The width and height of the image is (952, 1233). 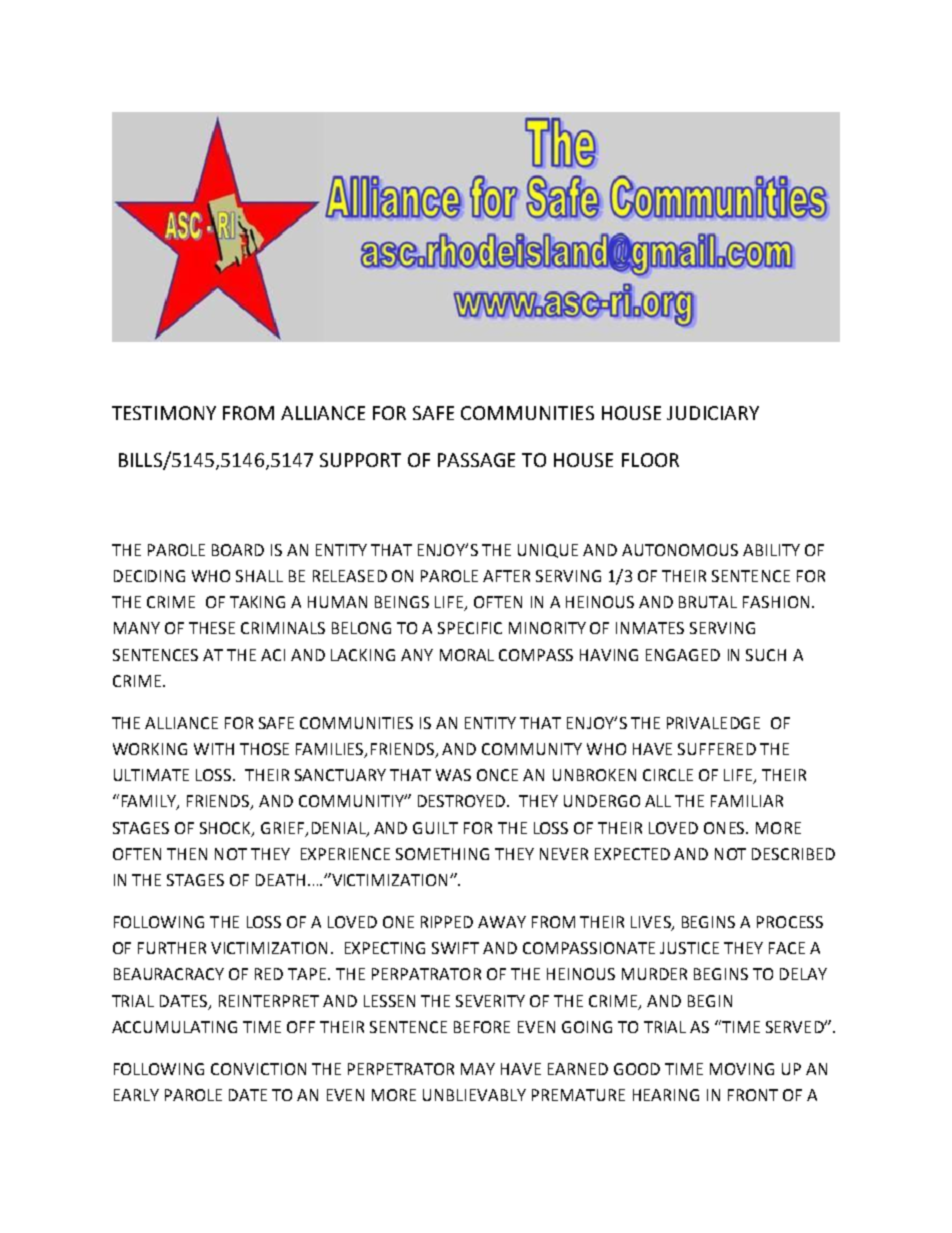 What do you see at coordinates (447, 922) in the image?
I see `RIPPED` at bounding box center [447, 922].
